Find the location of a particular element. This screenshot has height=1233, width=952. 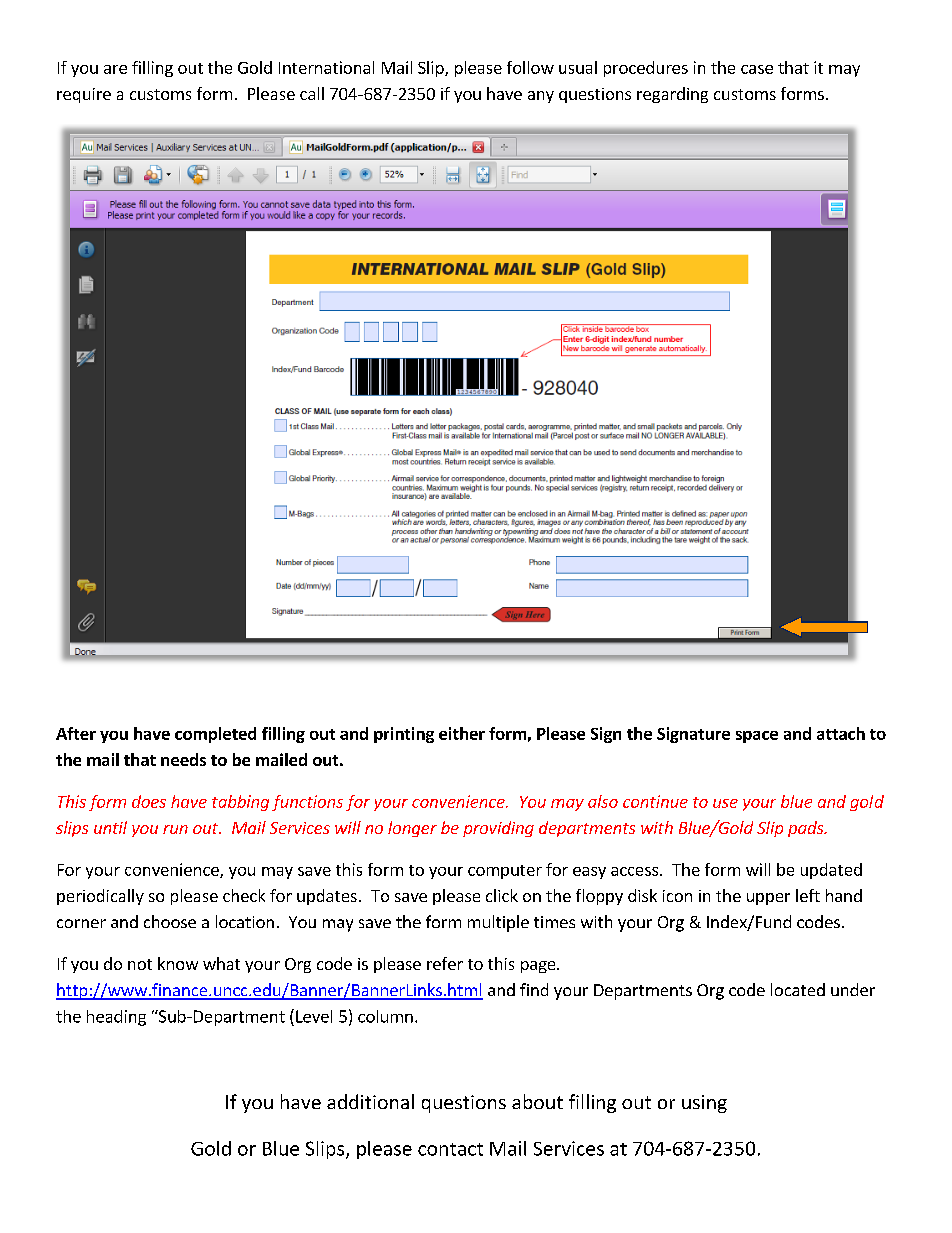

space is located at coordinates (757, 737).
